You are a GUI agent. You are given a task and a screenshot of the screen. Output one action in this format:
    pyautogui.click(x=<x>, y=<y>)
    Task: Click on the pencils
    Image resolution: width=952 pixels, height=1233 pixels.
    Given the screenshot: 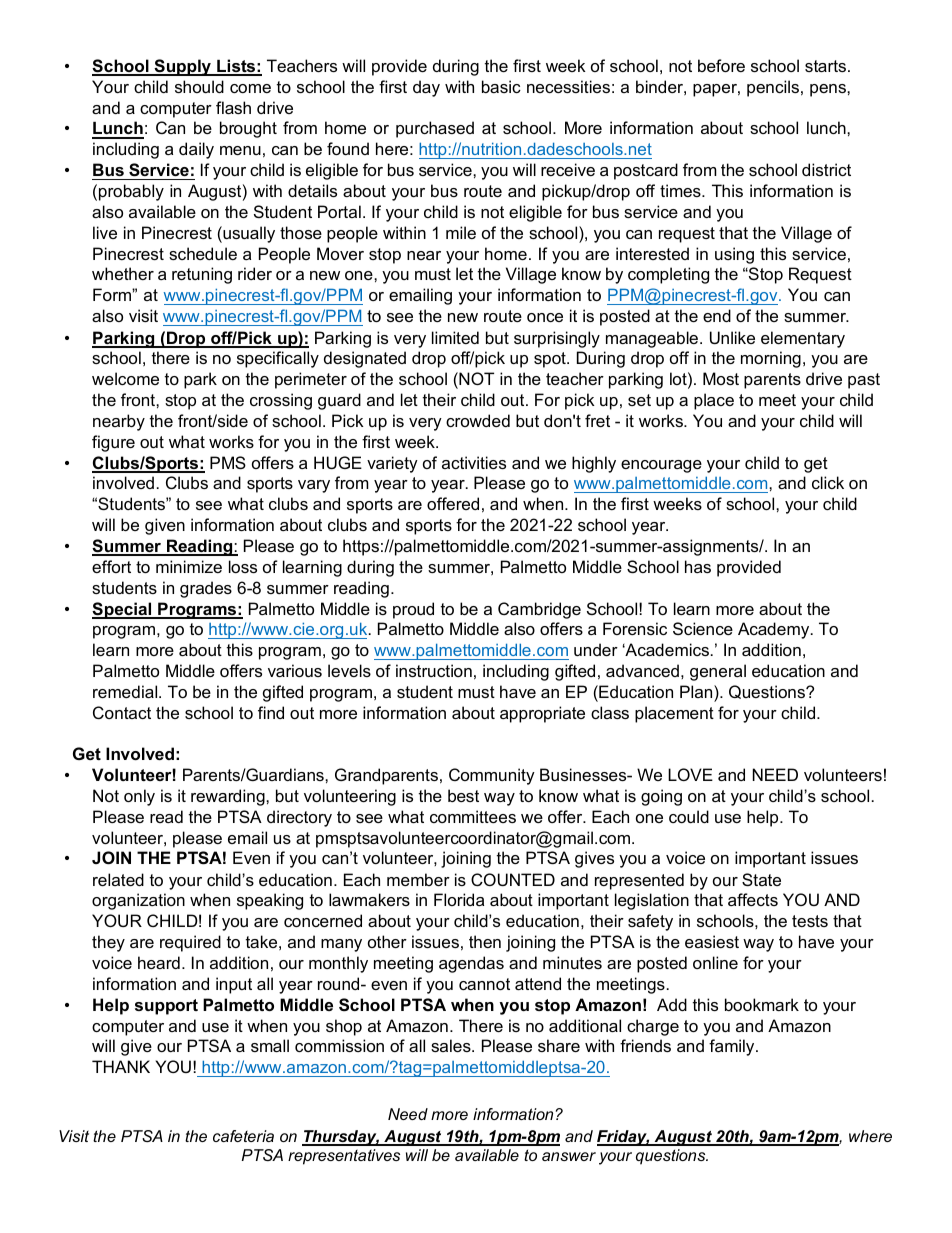 What is the action you would take?
    pyautogui.click(x=773, y=88)
